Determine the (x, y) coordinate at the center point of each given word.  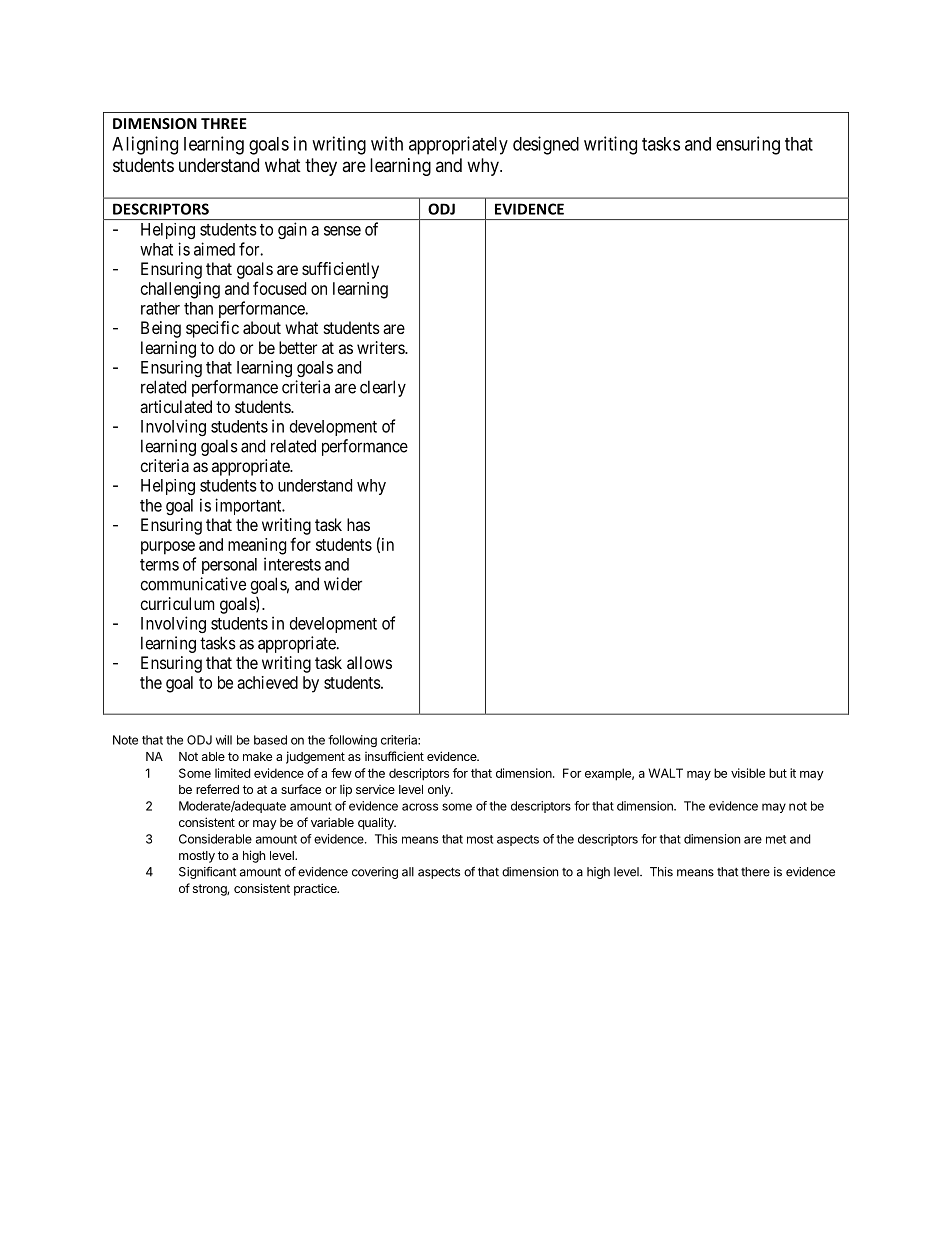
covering (375, 873)
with (387, 143)
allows (369, 662)
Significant (207, 872)
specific (212, 329)
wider (343, 584)
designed (546, 145)
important (249, 506)
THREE (224, 123)
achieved (267, 682)
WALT (665, 773)
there (755, 872)
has (358, 524)
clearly (383, 388)
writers (381, 347)
